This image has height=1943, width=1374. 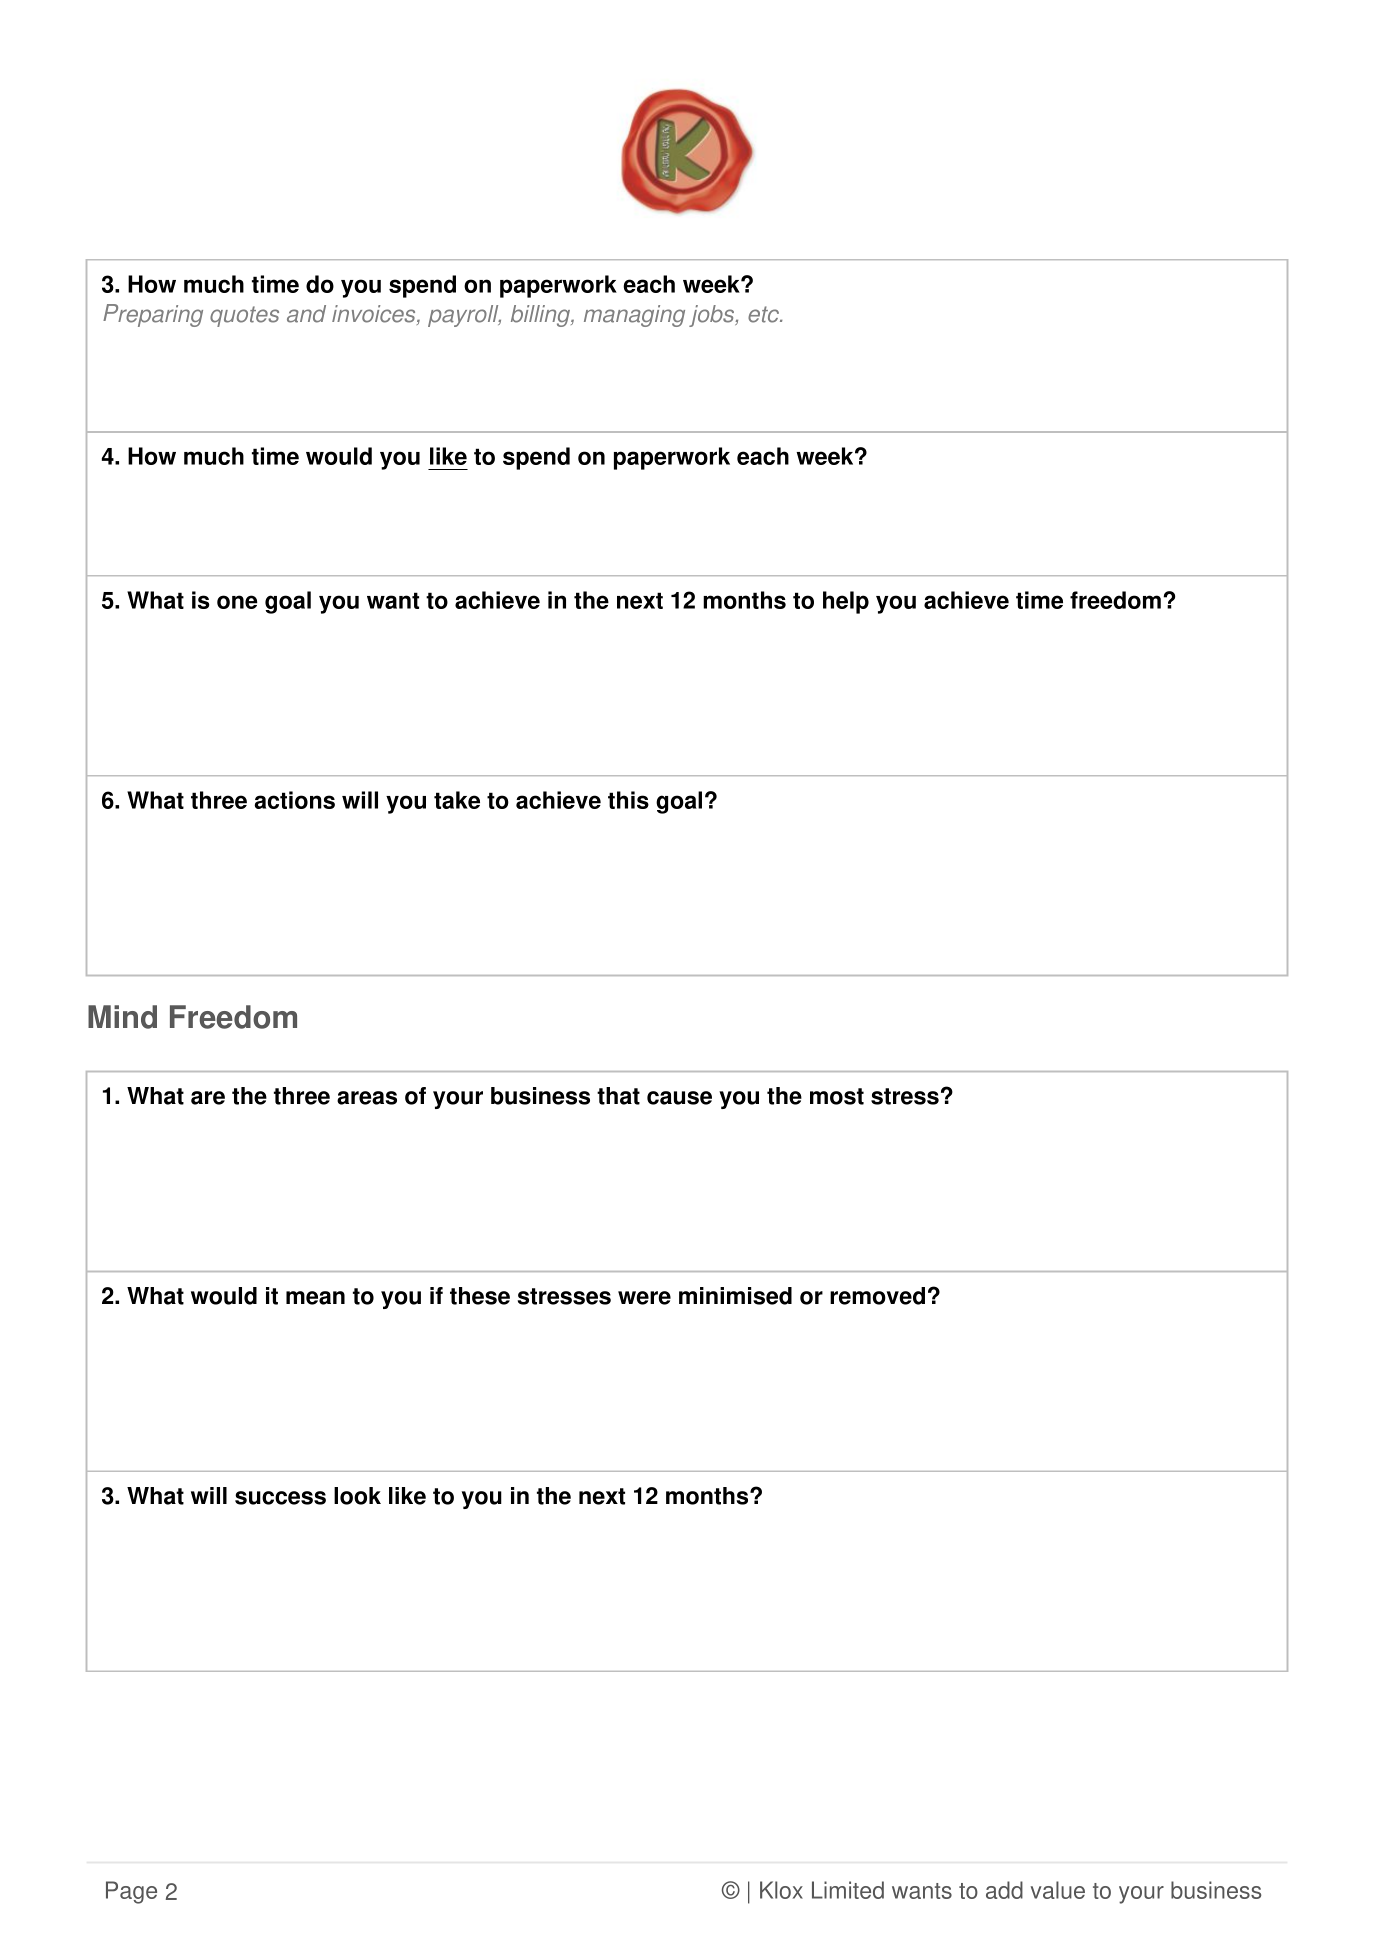 I want to click on Limited, so click(x=848, y=1890).
